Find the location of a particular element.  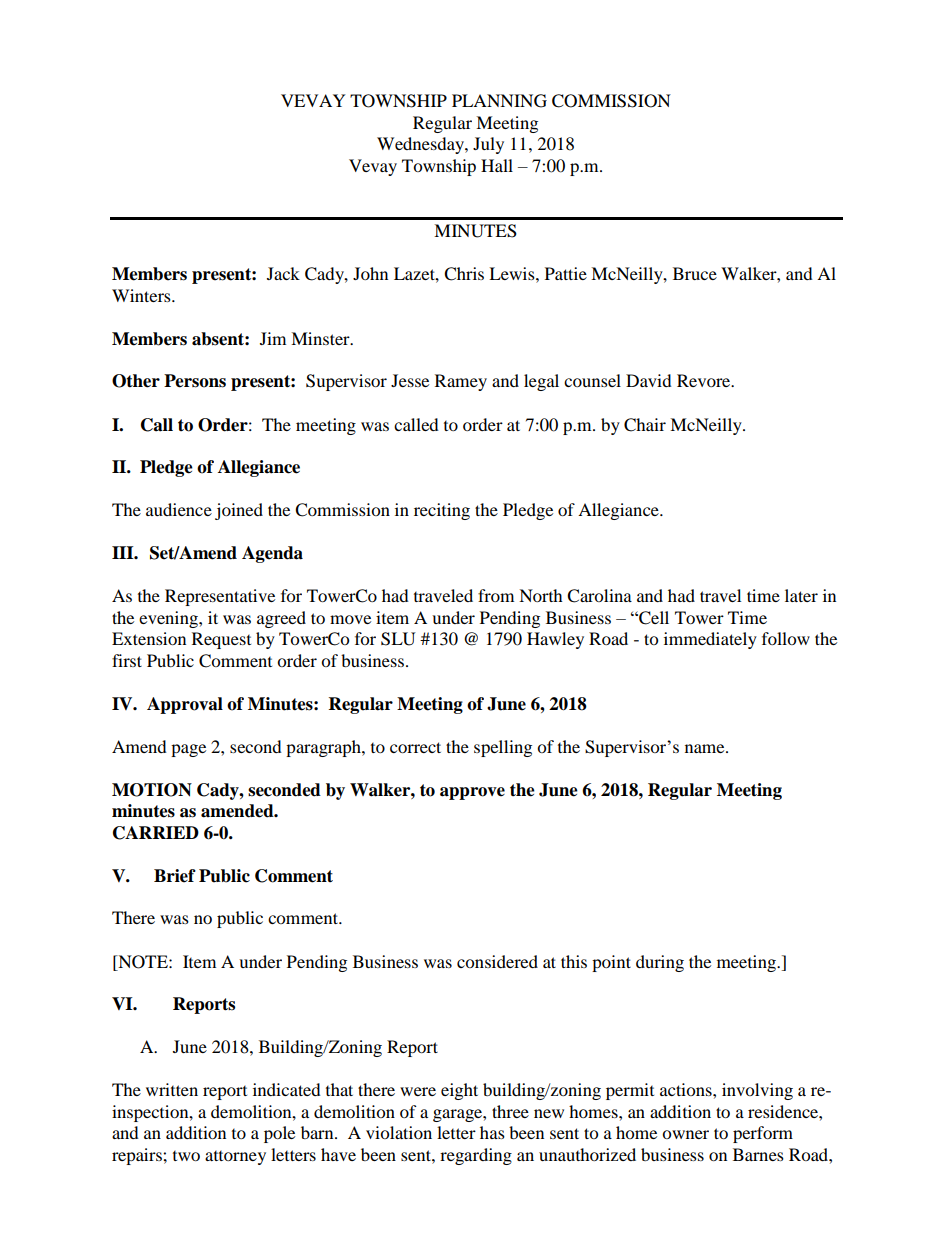

Jack is located at coordinates (283, 273).
